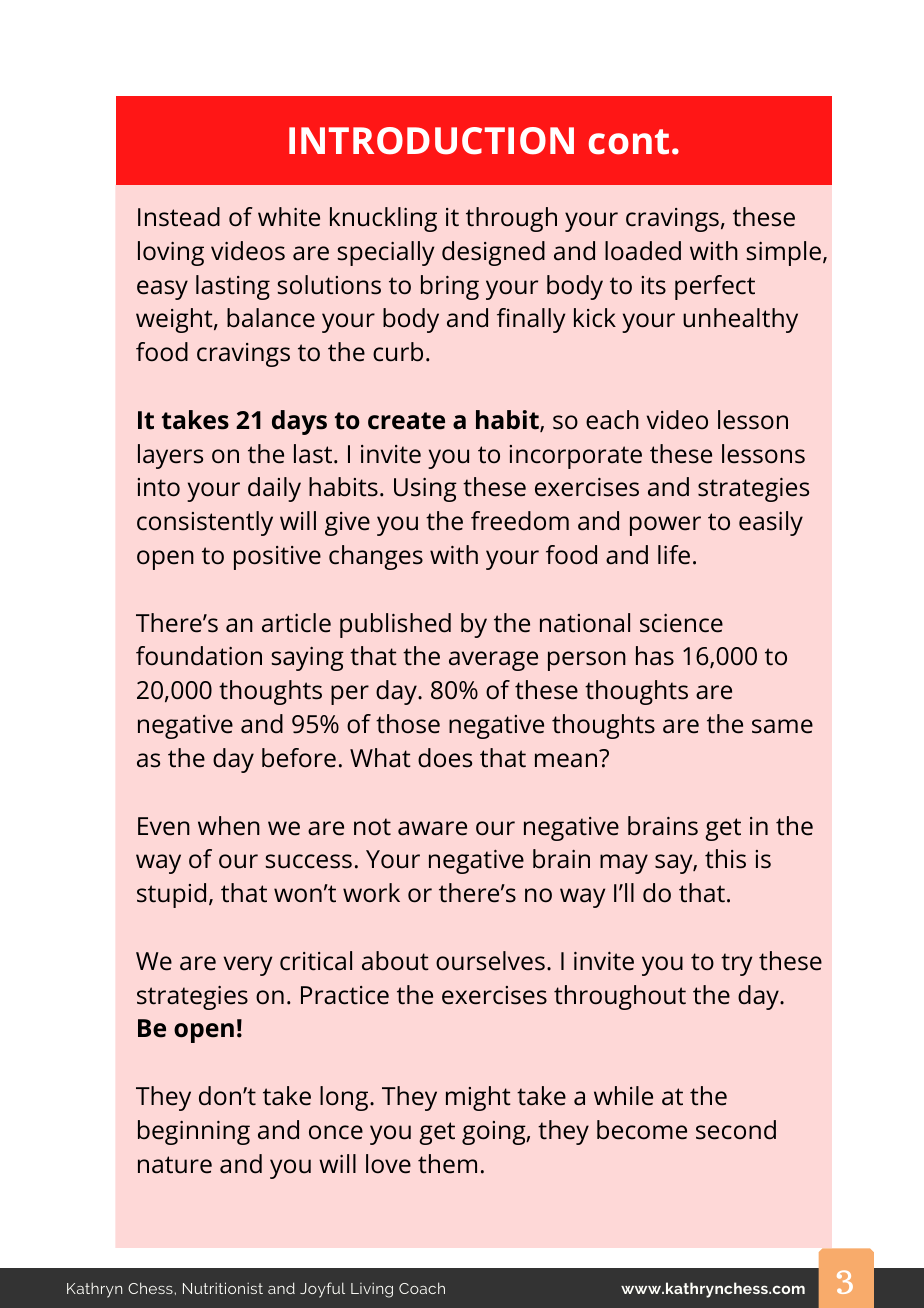 This page has width=924, height=1308. What do you see at coordinates (736, 1130) in the page?
I see `second` at bounding box center [736, 1130].
